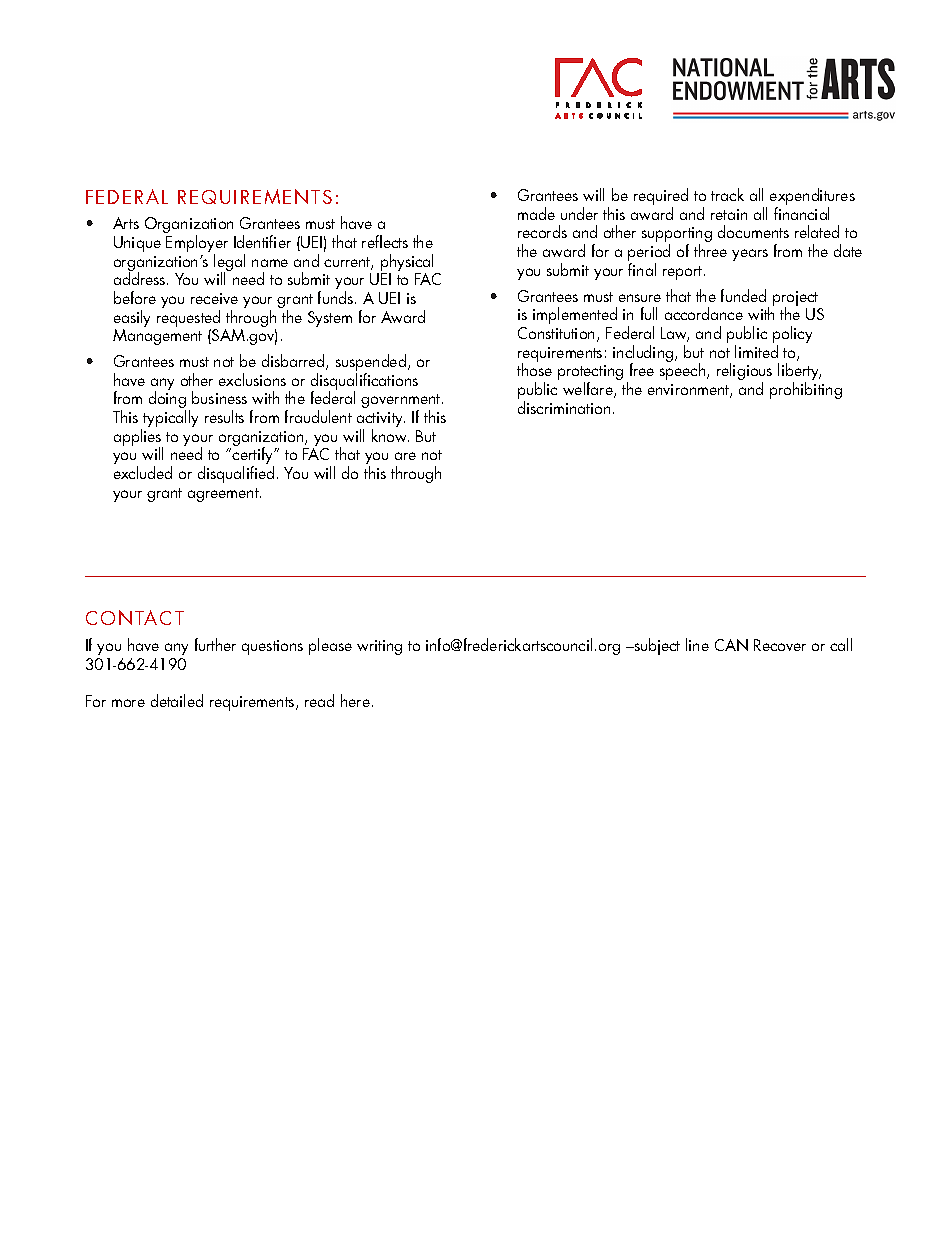 The height and width of the screenshot is (1233, 952). Describe the element at coordinates (780, 645) in the screenshot. I see `Recover` at that location.
